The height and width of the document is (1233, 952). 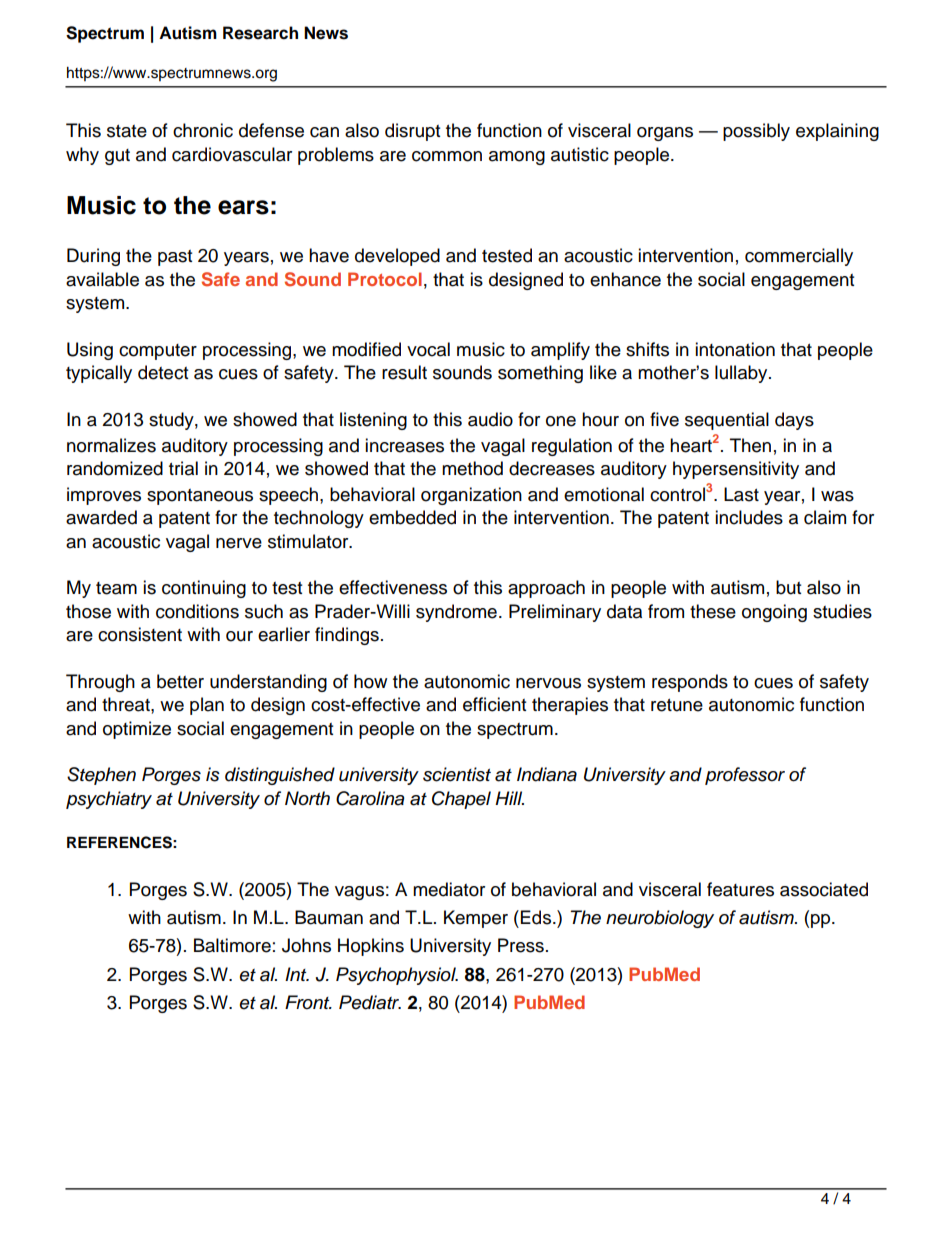 I want to click on Baltimore, so click(x=232, y=945).
